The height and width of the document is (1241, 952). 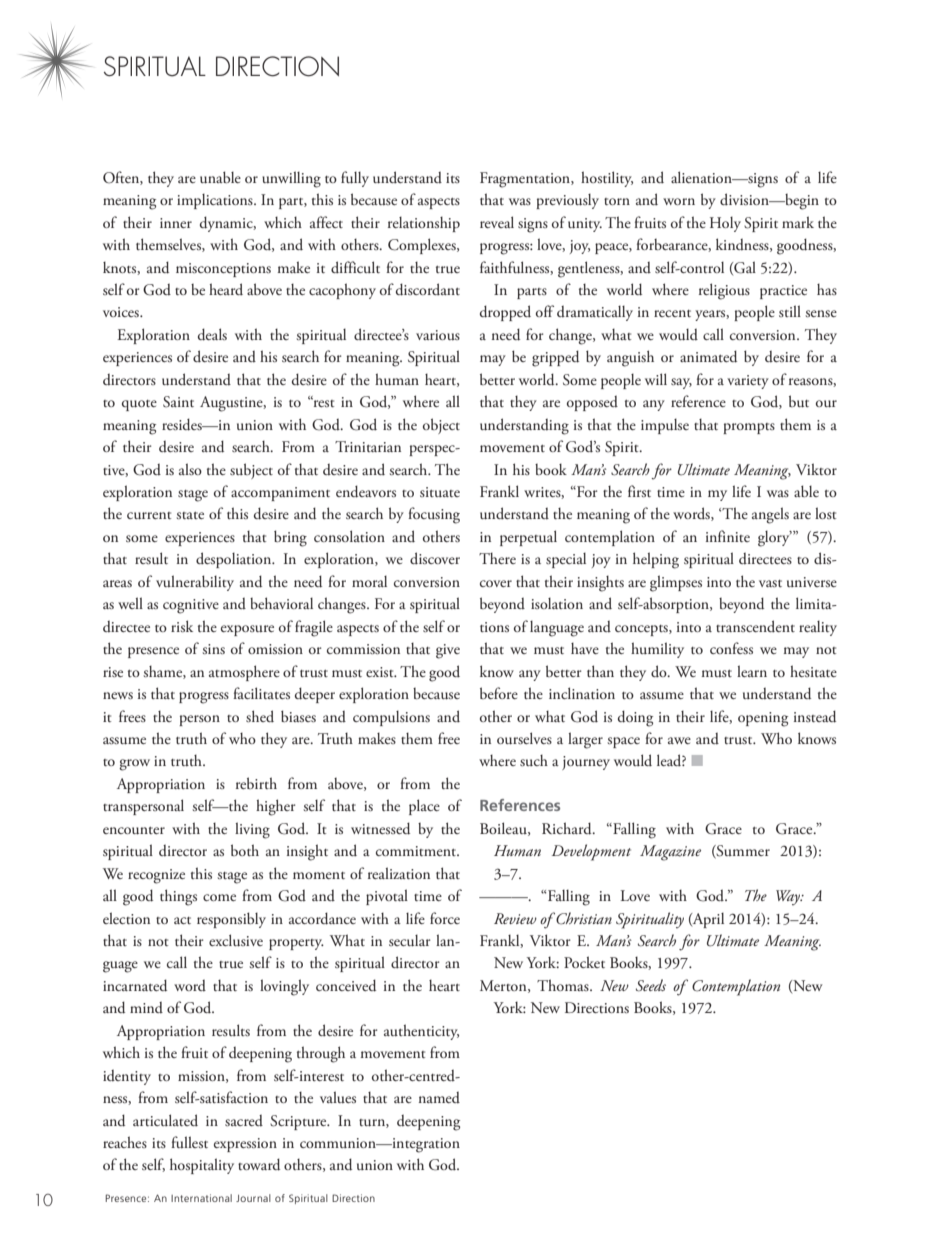 What do you see at coordinates (410, 941) in the document?
I see `secular` at bounding box center [410, 941].
